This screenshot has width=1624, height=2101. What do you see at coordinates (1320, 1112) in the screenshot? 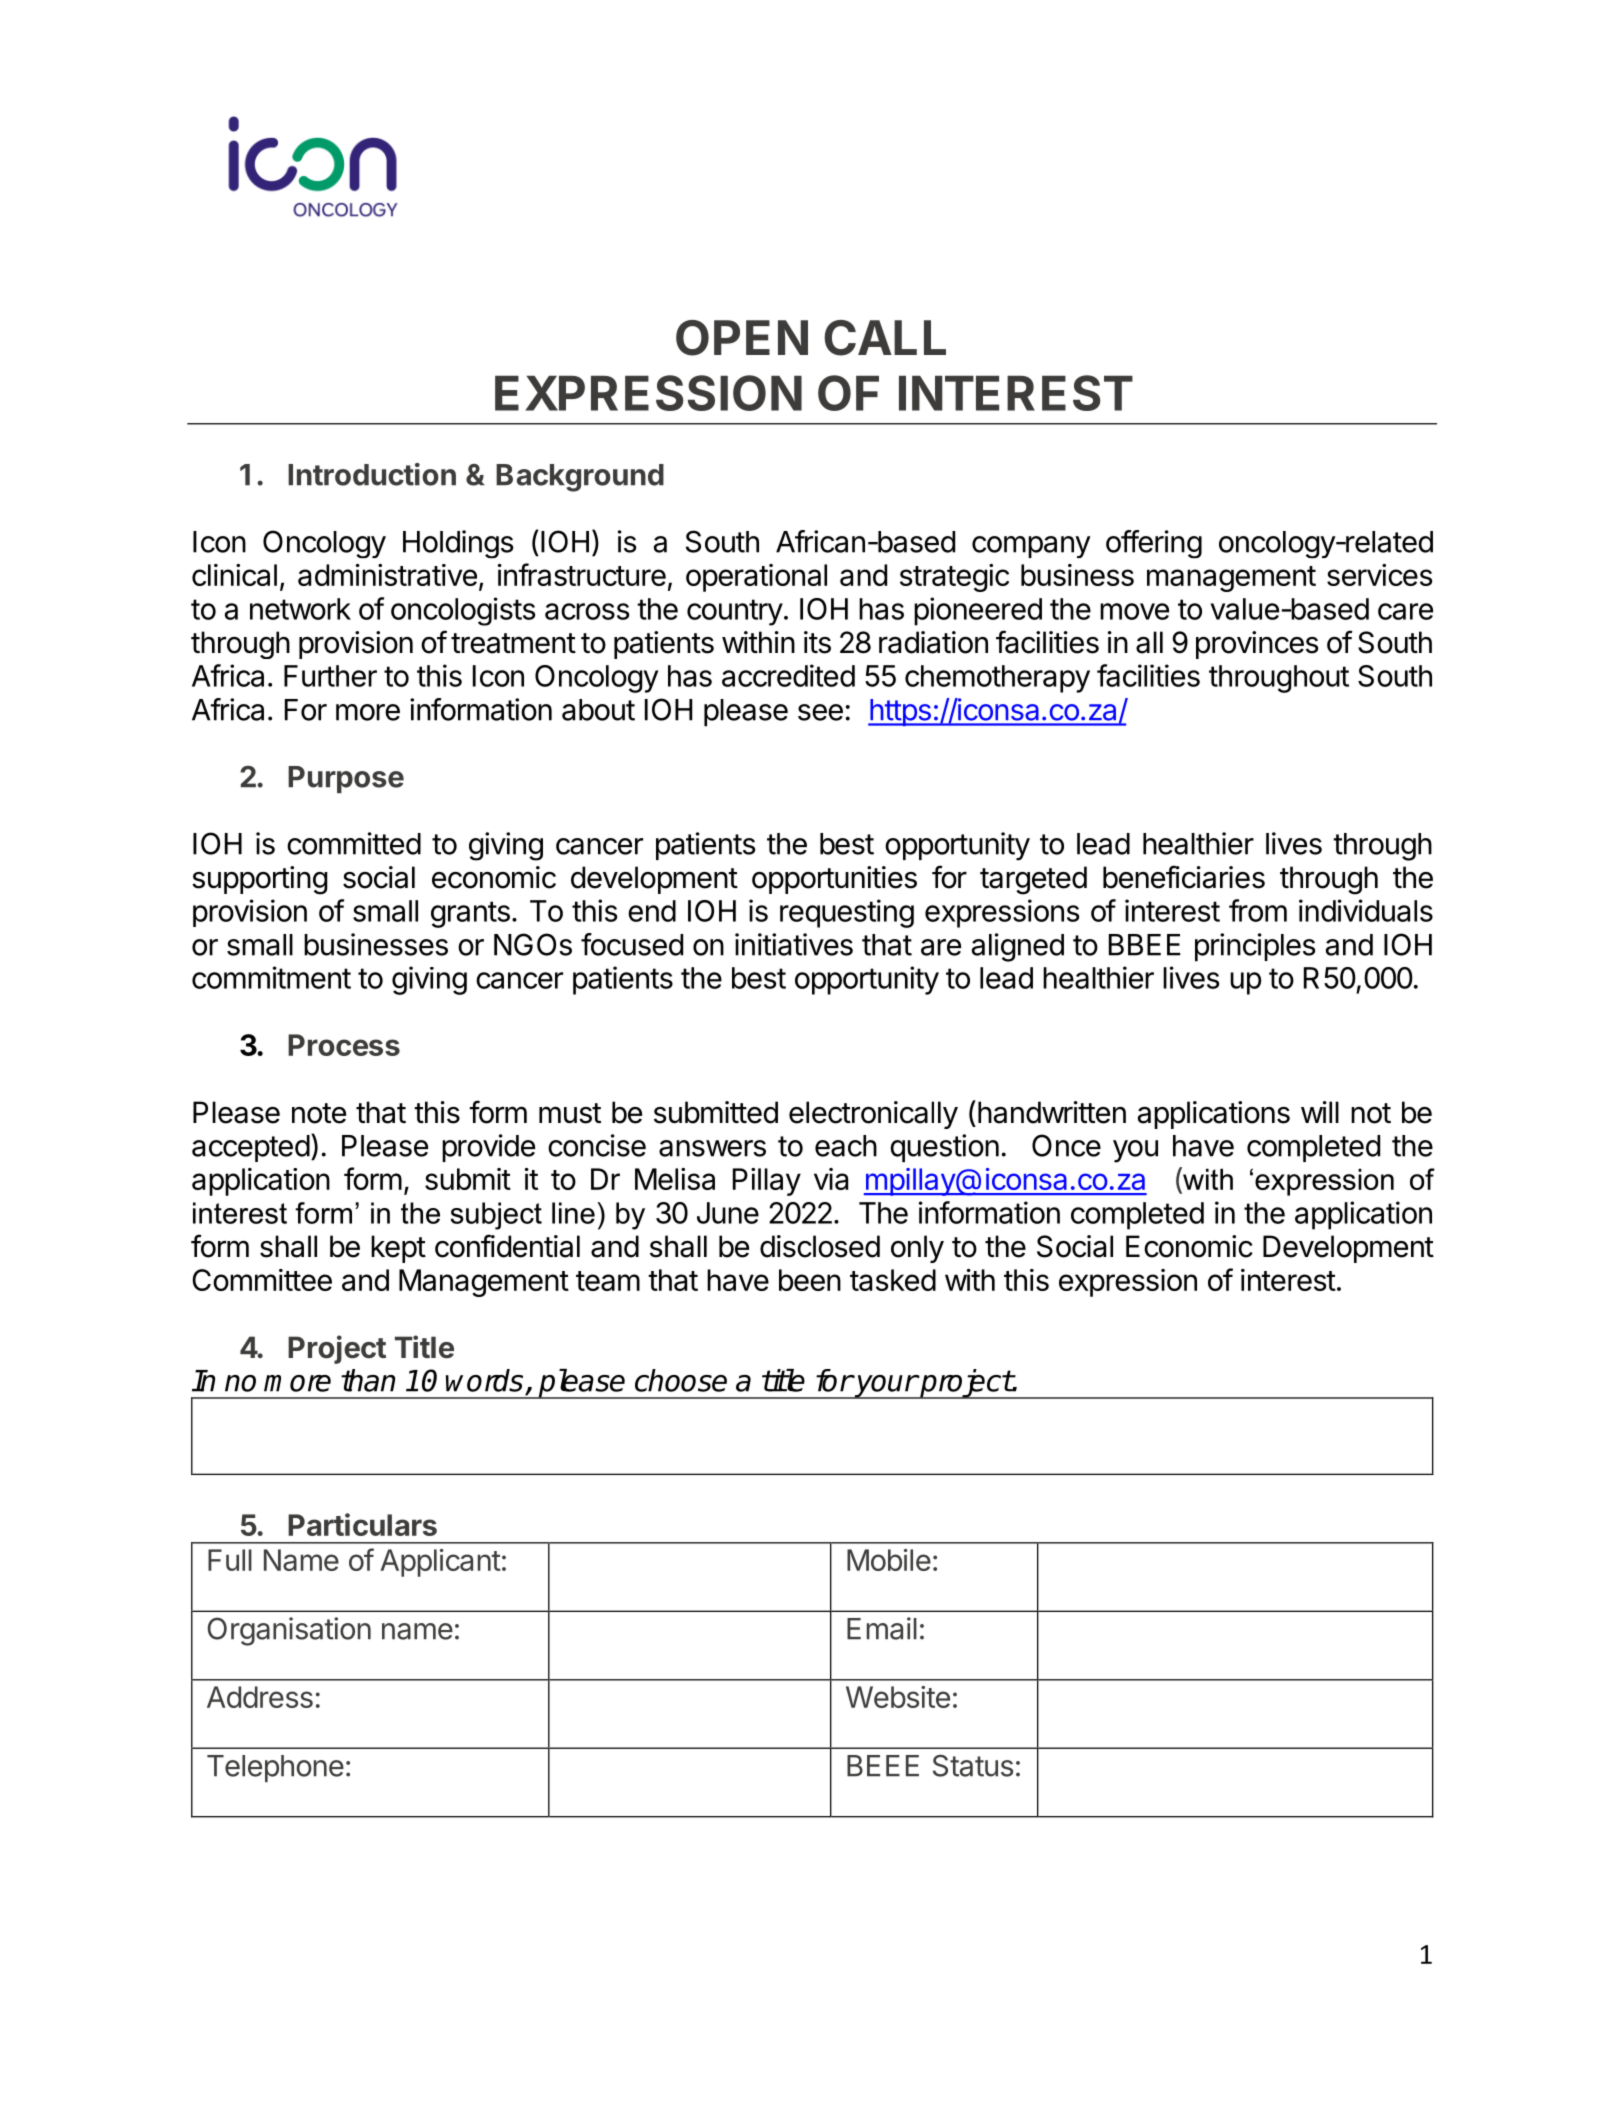
I see `will` at bounding box center [1320, 1112].
